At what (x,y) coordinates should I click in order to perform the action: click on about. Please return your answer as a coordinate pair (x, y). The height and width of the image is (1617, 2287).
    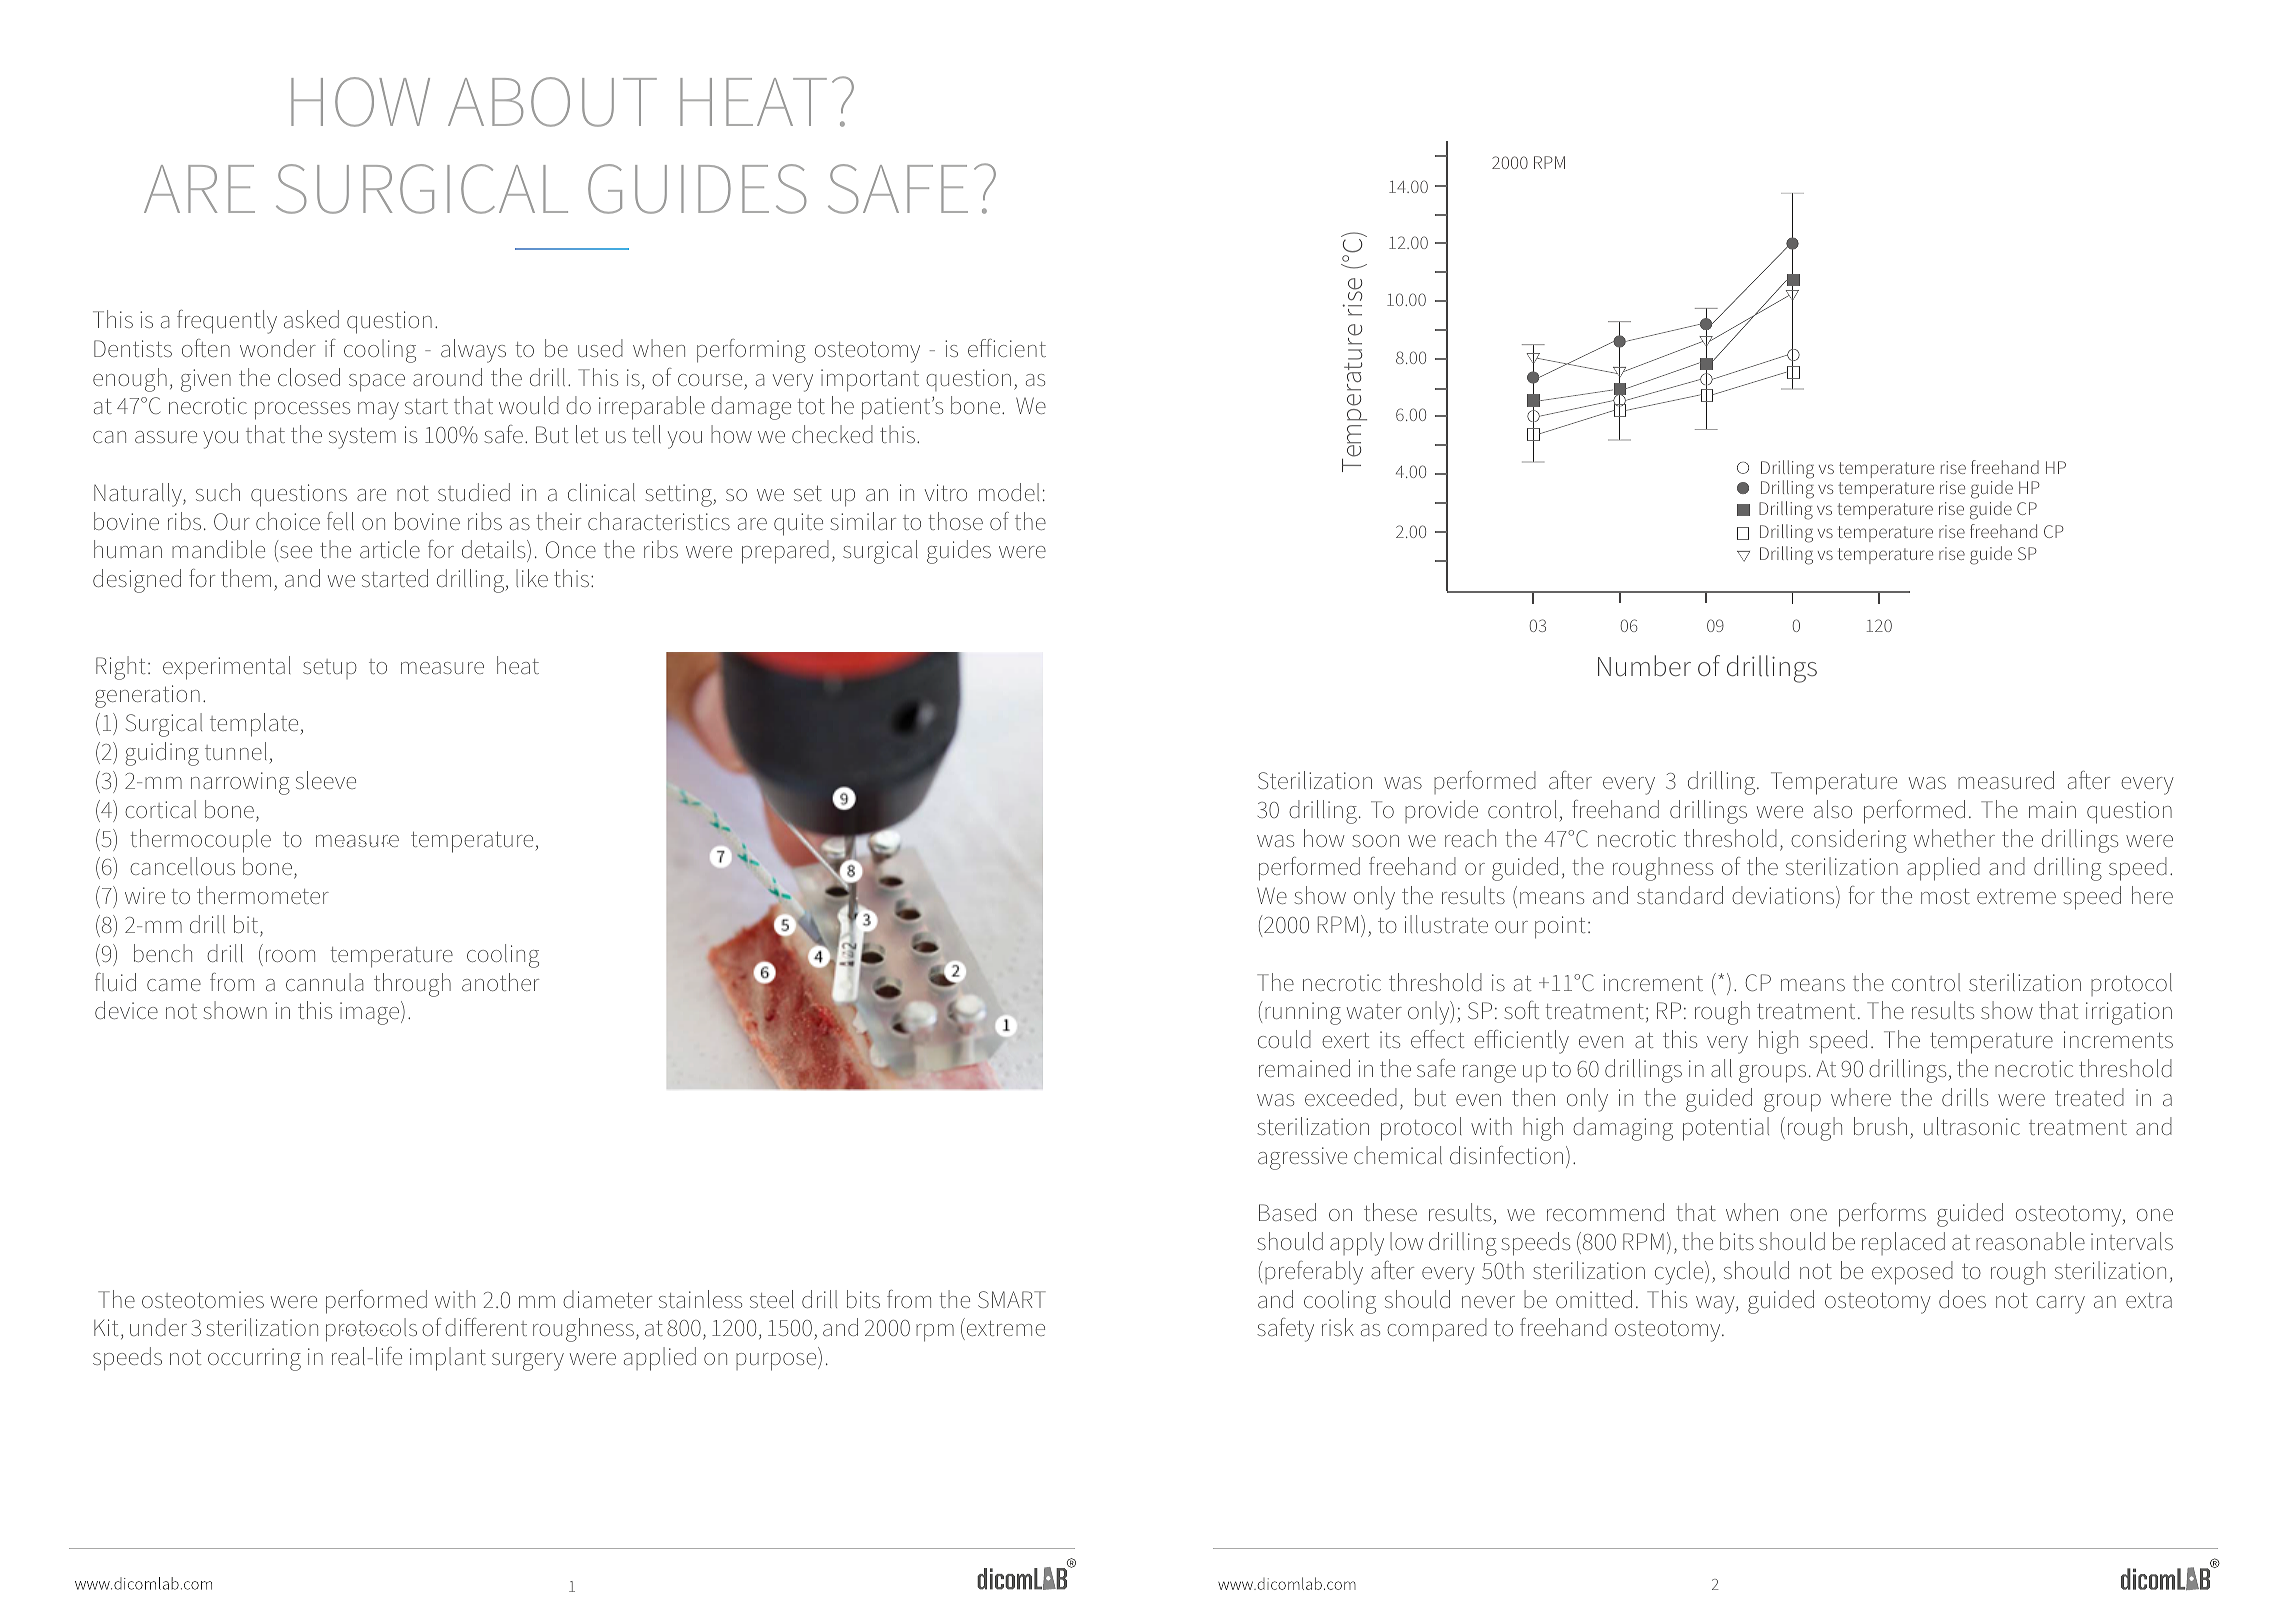
    Looking at the image, I should click on (552, 102).
